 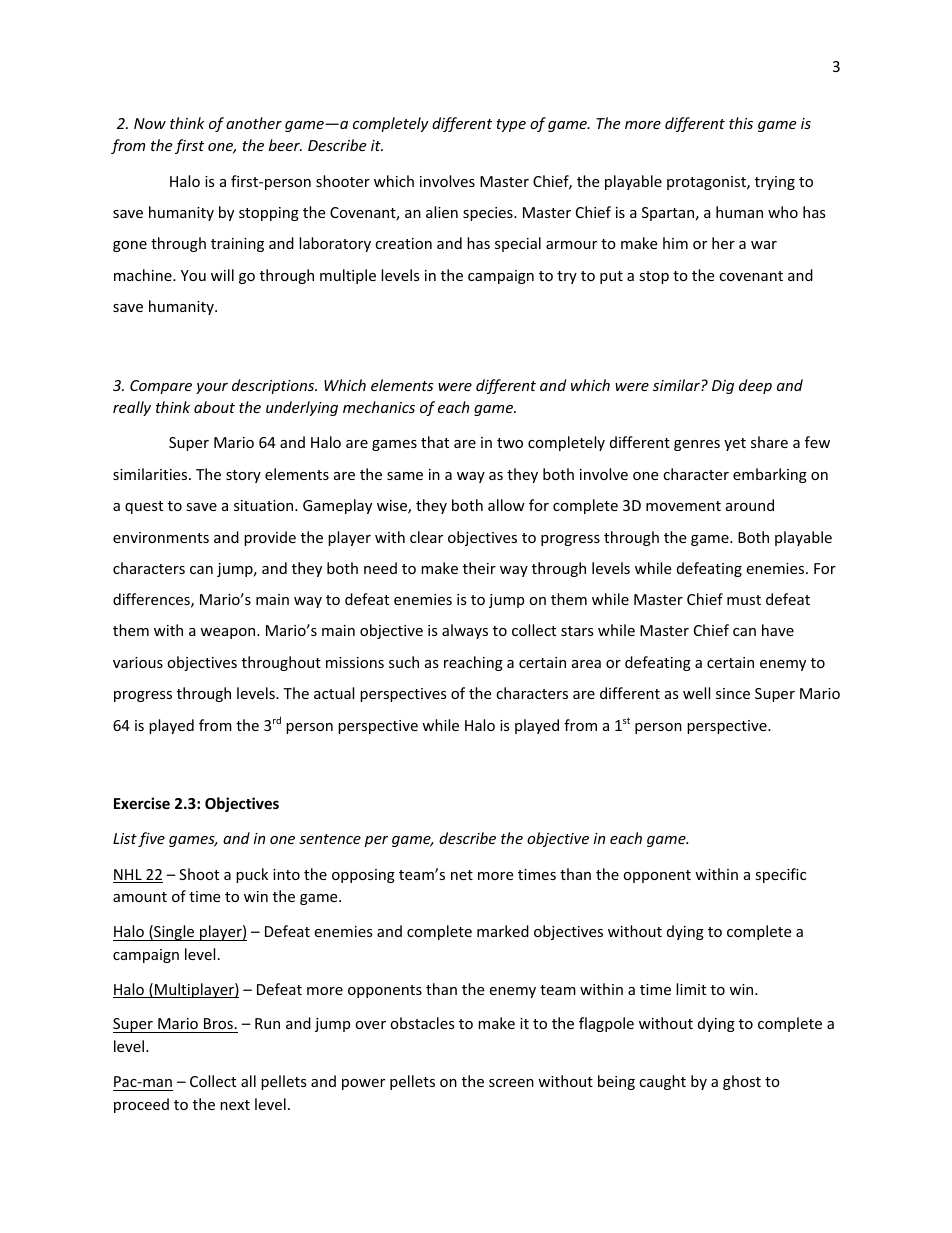 I want to click on type, so click(x=511, y=125).
